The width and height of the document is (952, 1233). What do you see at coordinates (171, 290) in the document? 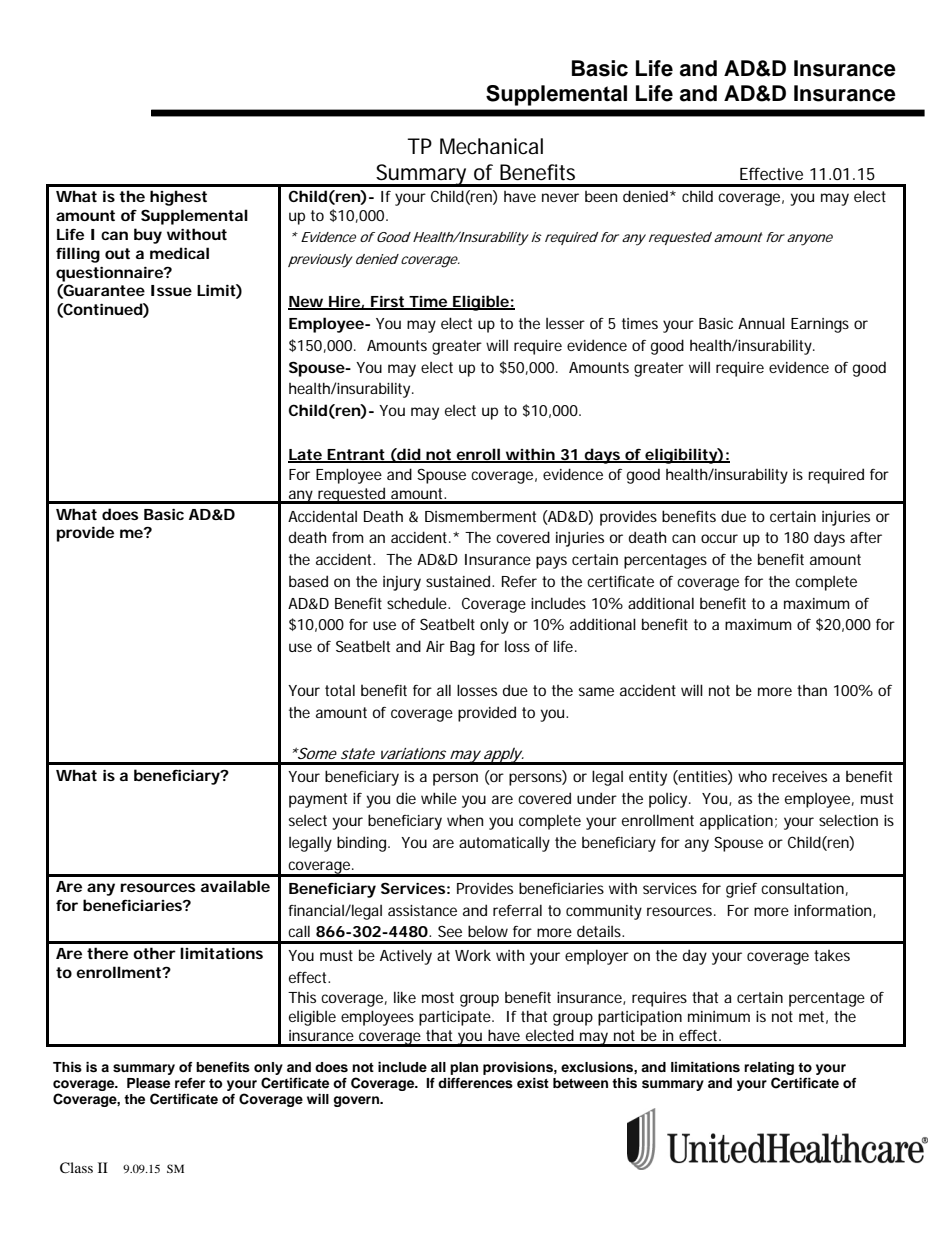
I see `Issue` at bounding box center [171, 290].
